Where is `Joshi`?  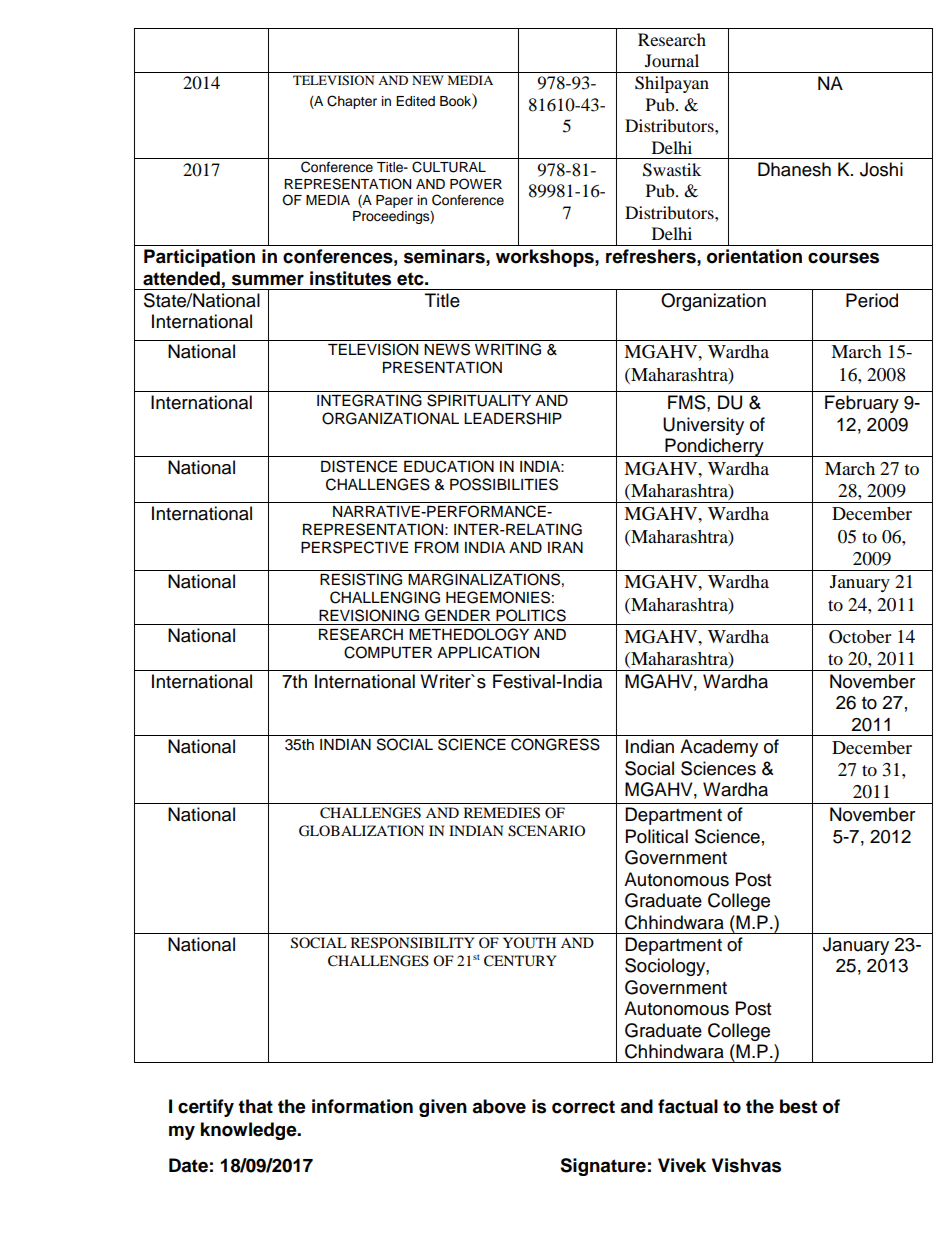
Joshi is located at coordinates (881, 169).
